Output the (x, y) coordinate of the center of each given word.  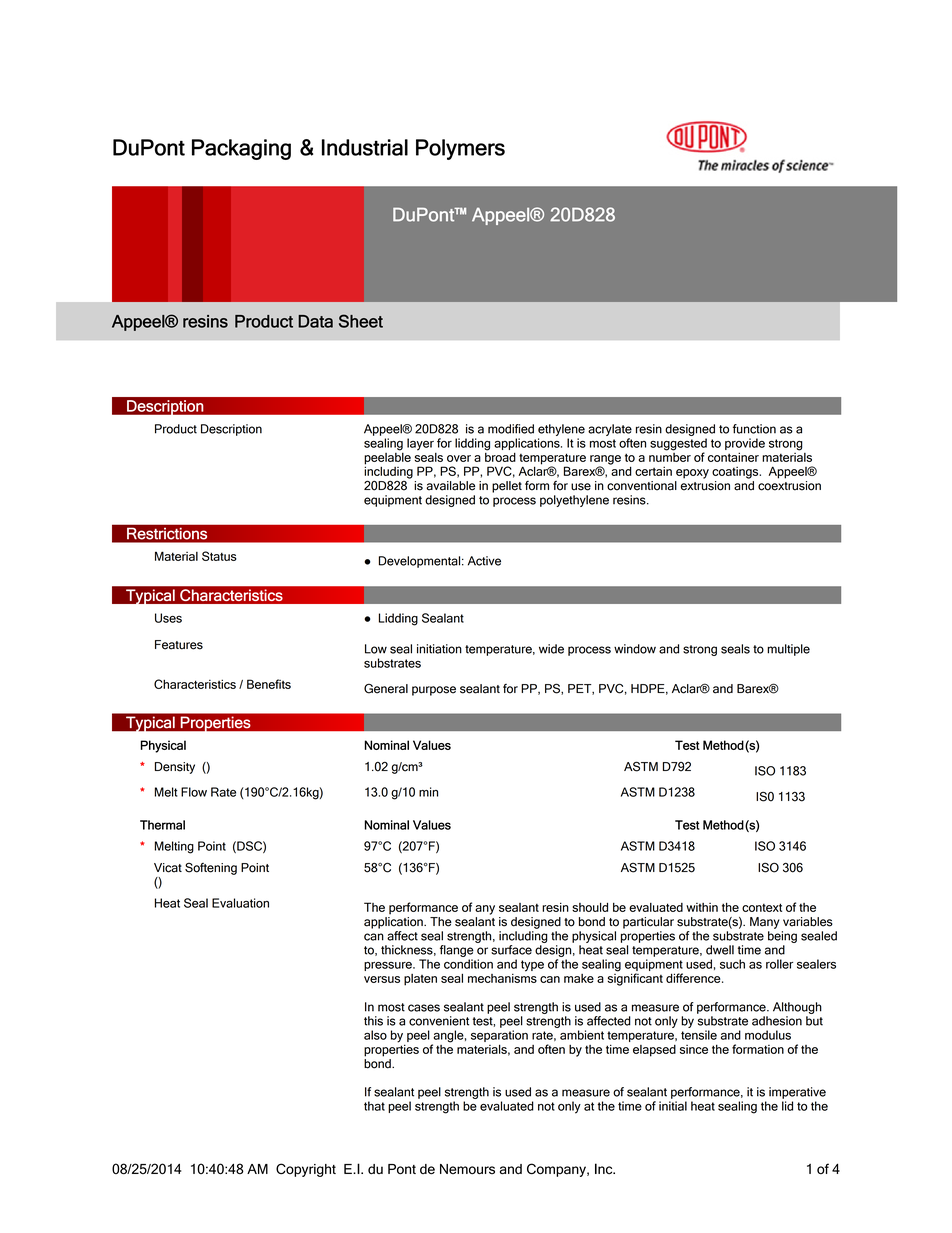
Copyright (306, 1170)
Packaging (241, 149)
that (374, 1106)
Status (219, 556)
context (762, 907)
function (754, 429)
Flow (194, 792)
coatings (736, 473)
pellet (507, 487)
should (590, 907)
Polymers (460, 149)
